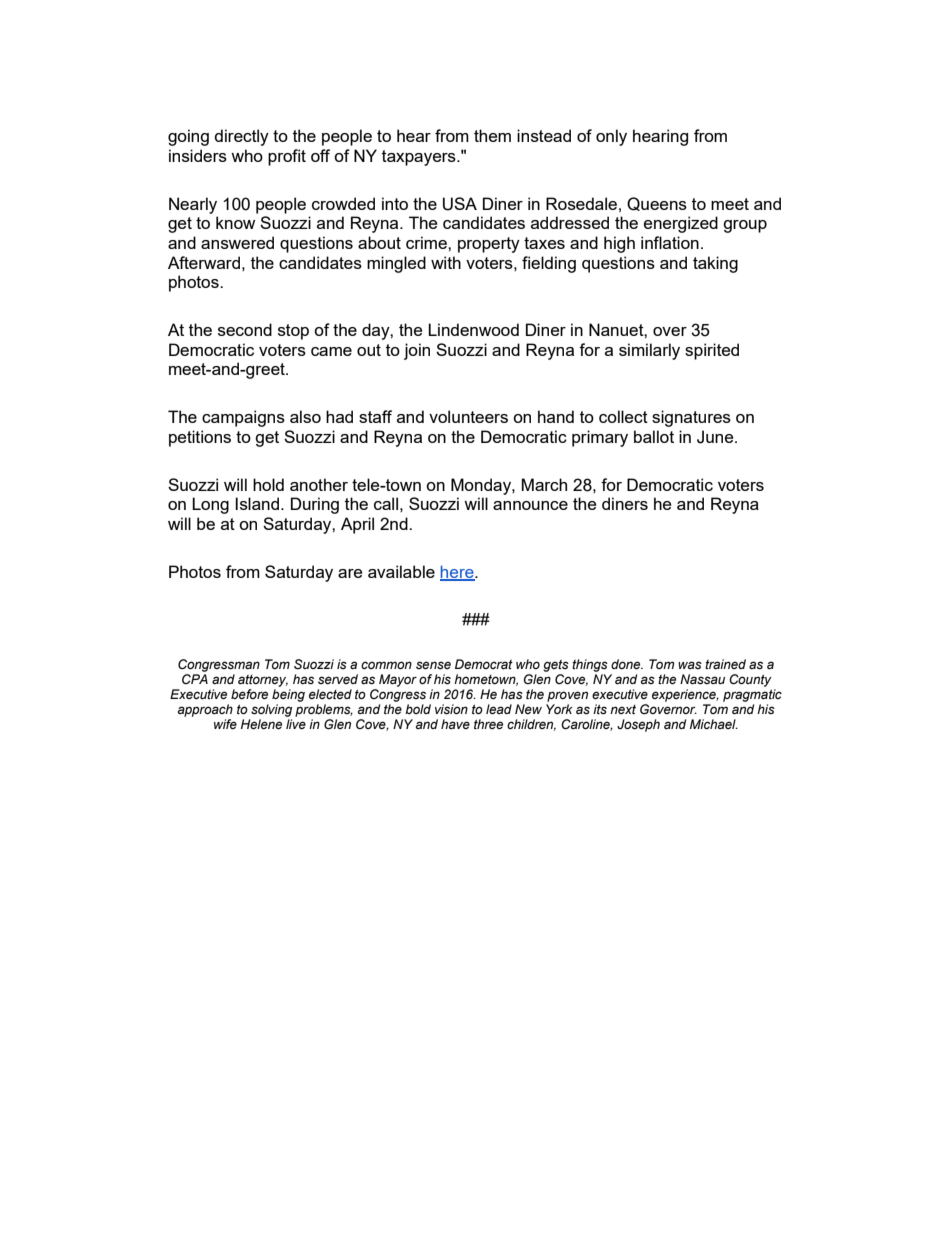 This screenshot has width=952, height=1233. What do you see at coordinates (271, 710) in the screenshot?
I see `solving` at bounding box center [271, 710].
